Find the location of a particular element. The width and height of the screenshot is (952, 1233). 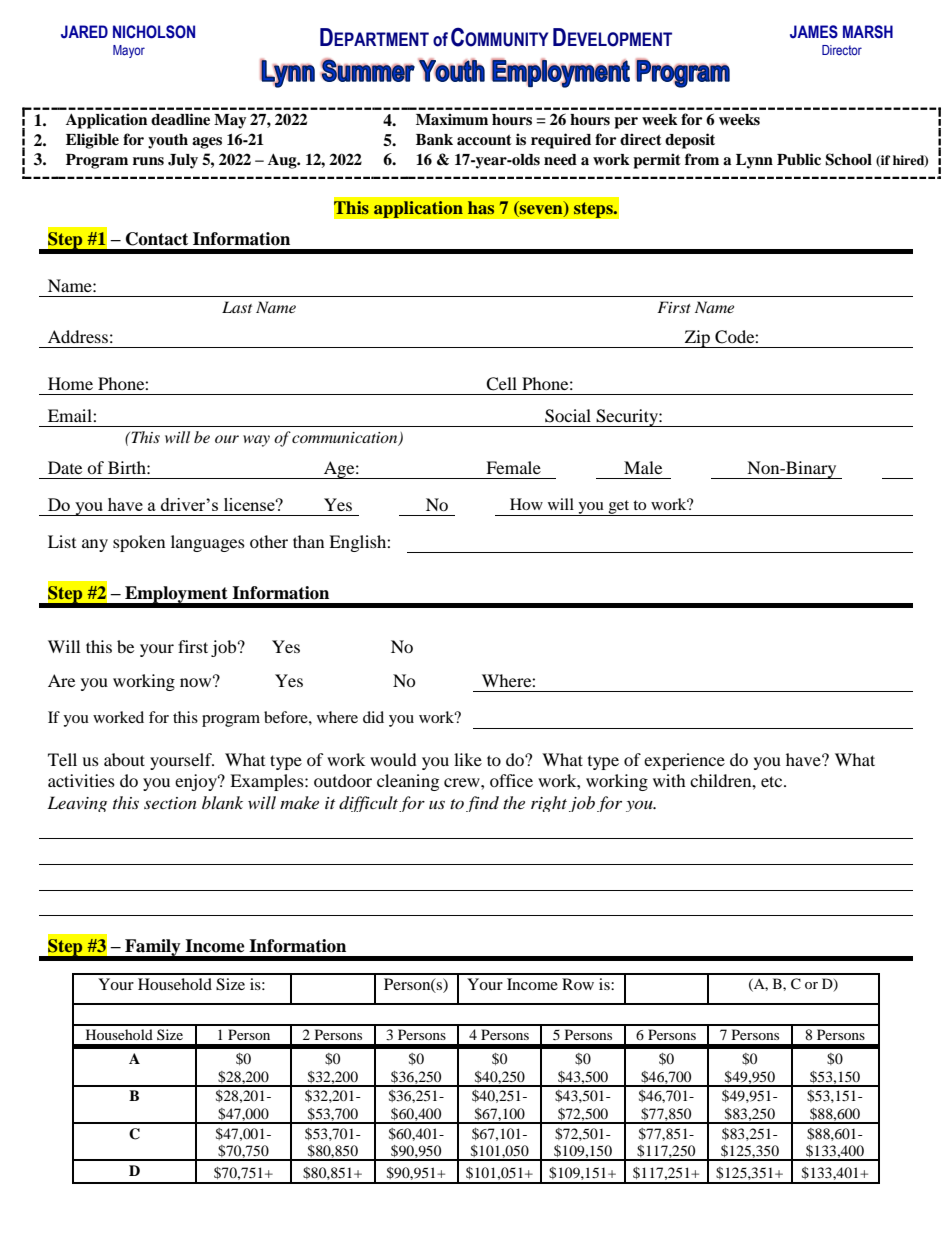

JAMES is located at coordinates (814, 32).
